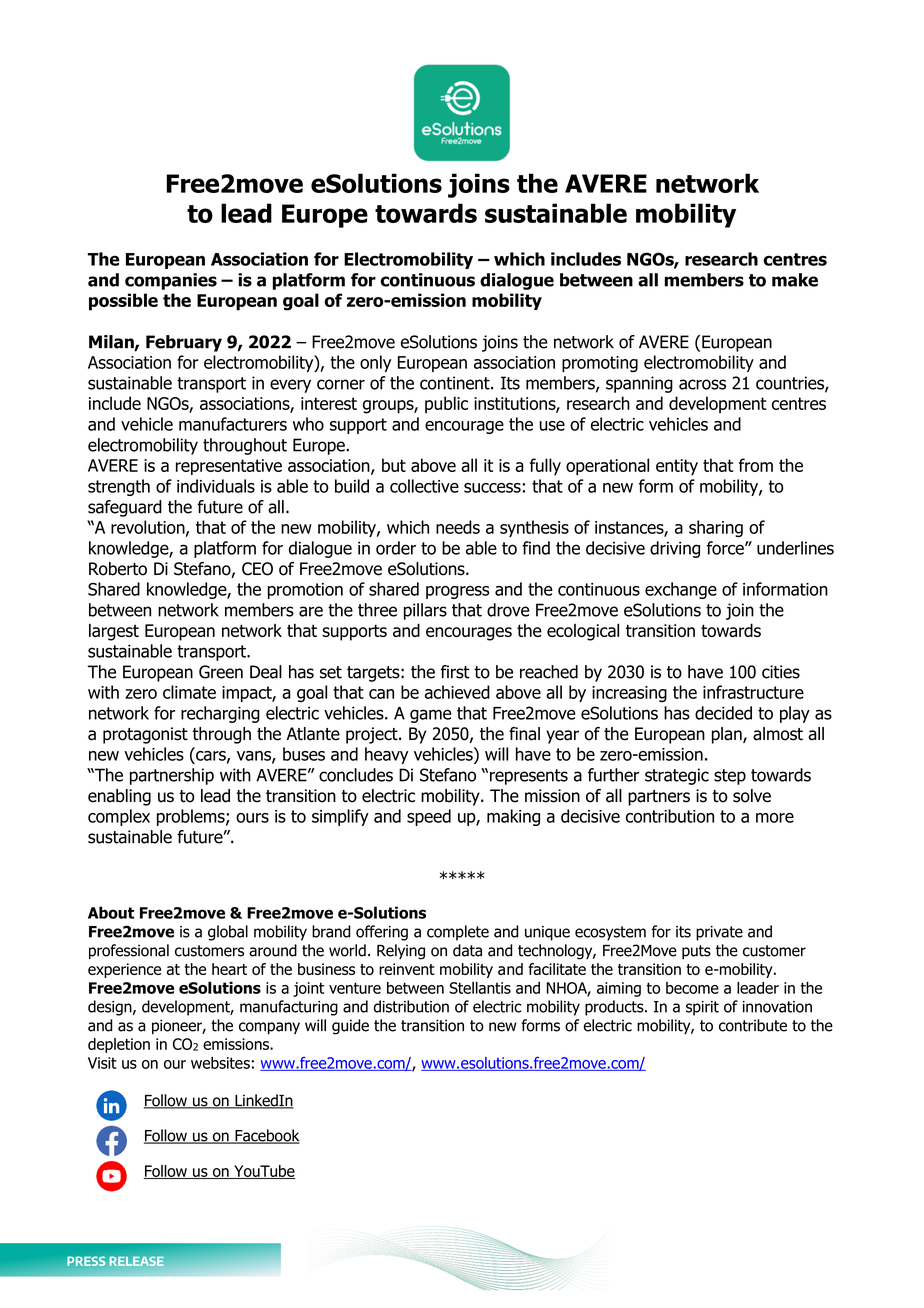  Describe the element at coordinates (458, 527) in the image. I see `needs` at that location.
